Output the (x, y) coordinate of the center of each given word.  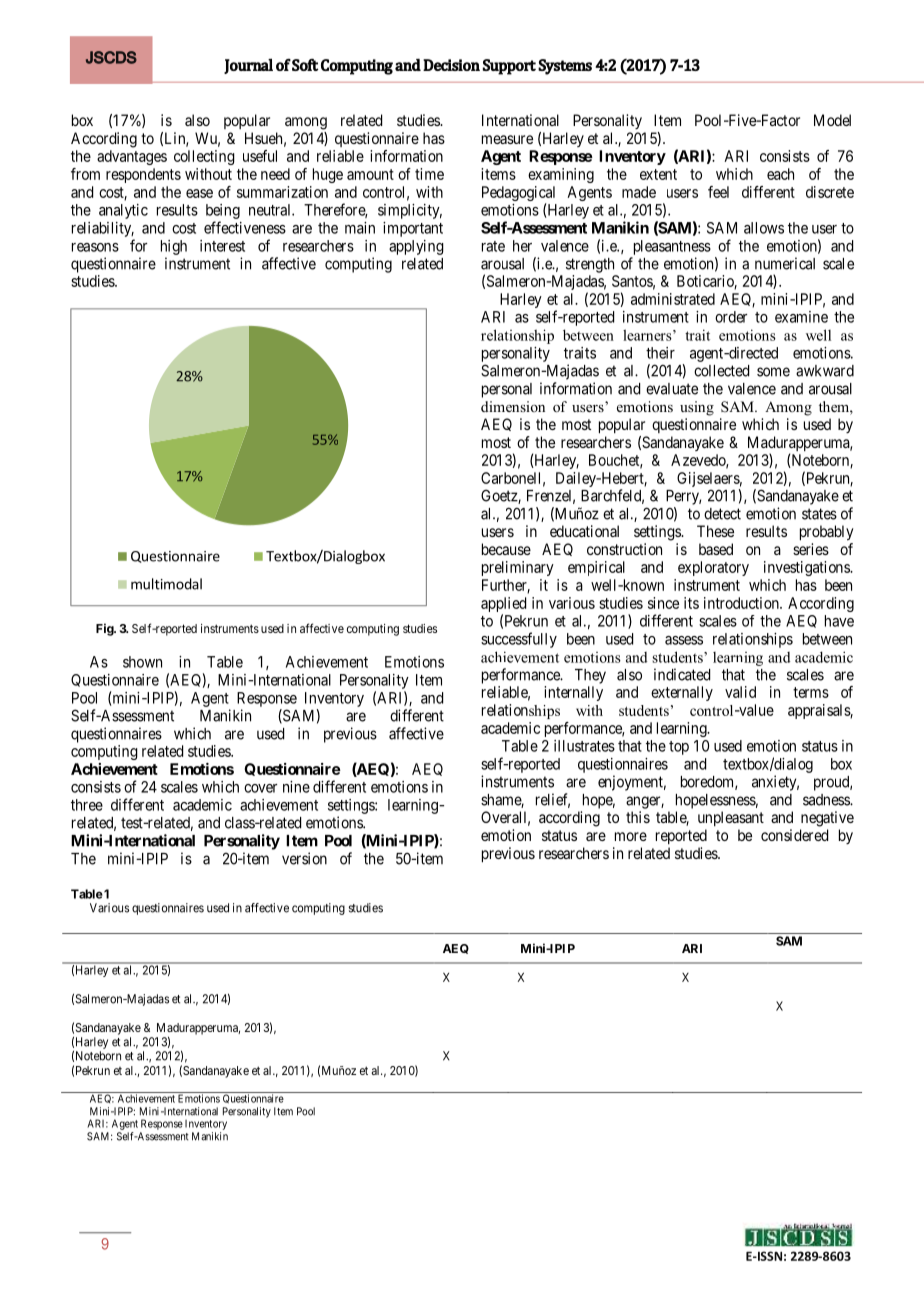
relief (553, 800)
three (87, 805)
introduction (742, 603)
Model (832, 120)
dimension (513, 406)
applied (503, 606)
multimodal (166, 584)
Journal (248, 66)
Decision (451, 65)
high (174, 247)
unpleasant (731, 818)
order (731, 317)
